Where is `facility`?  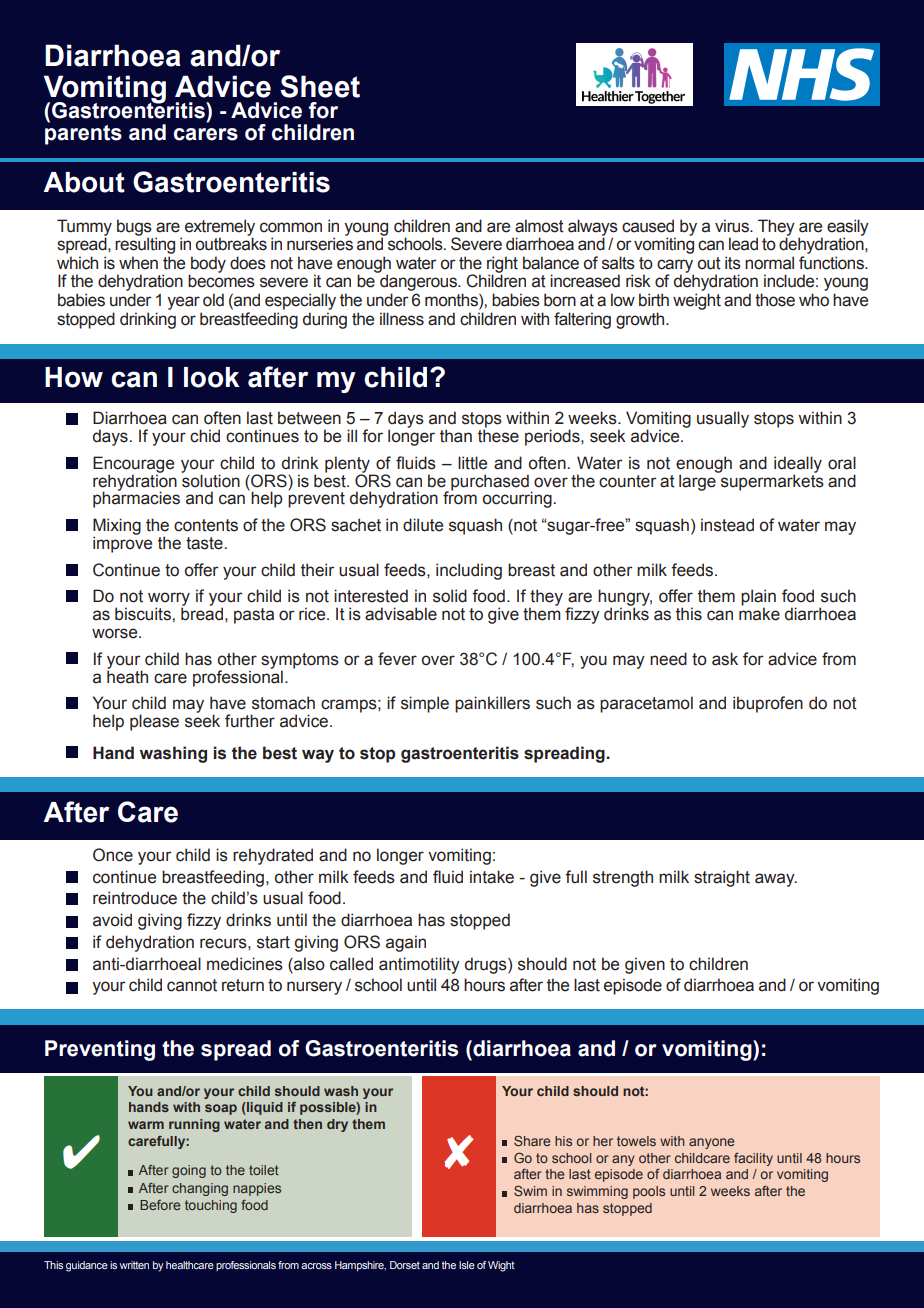
facility is located at coordinates (753, 1159).
